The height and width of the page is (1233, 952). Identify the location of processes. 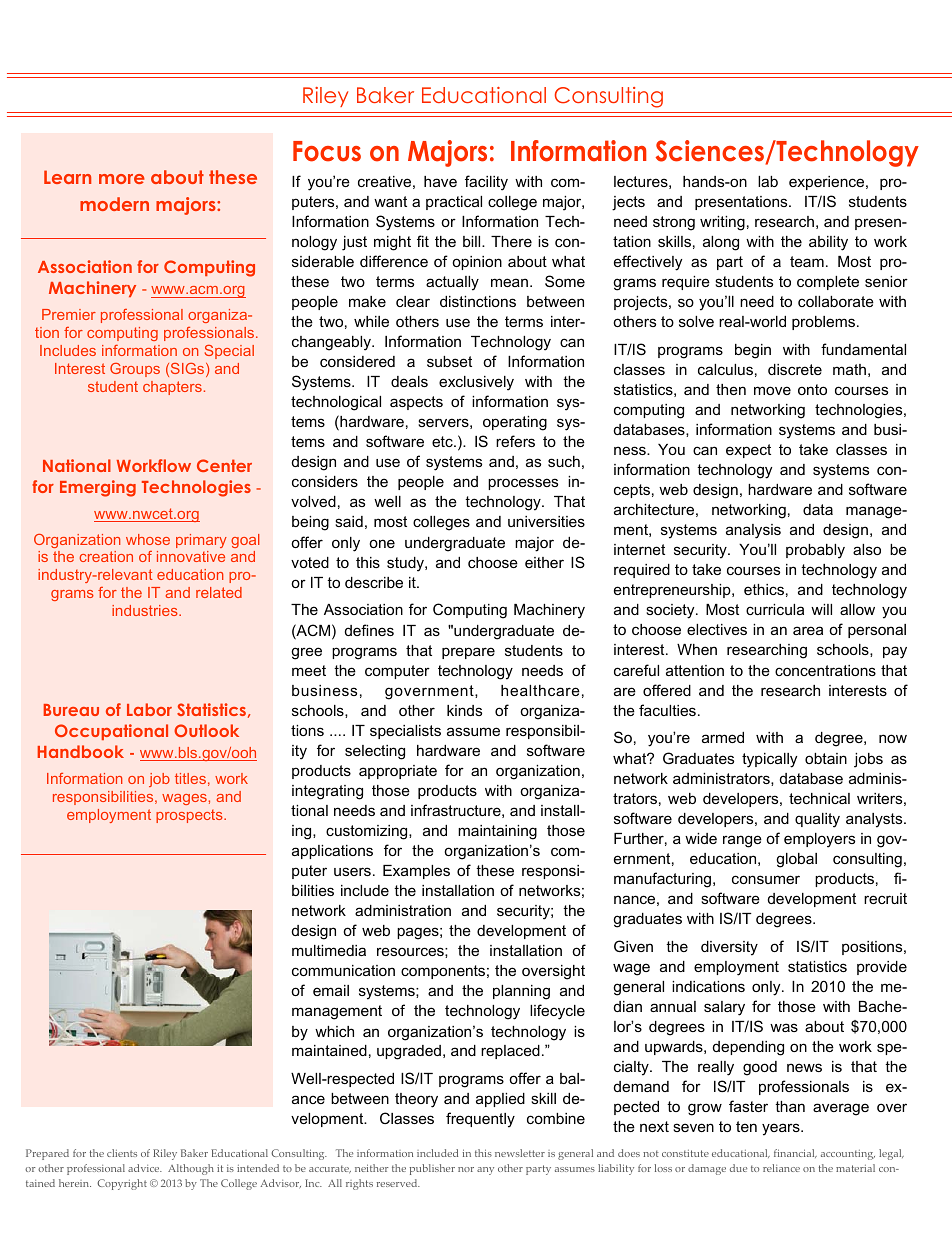
(523, 484).
